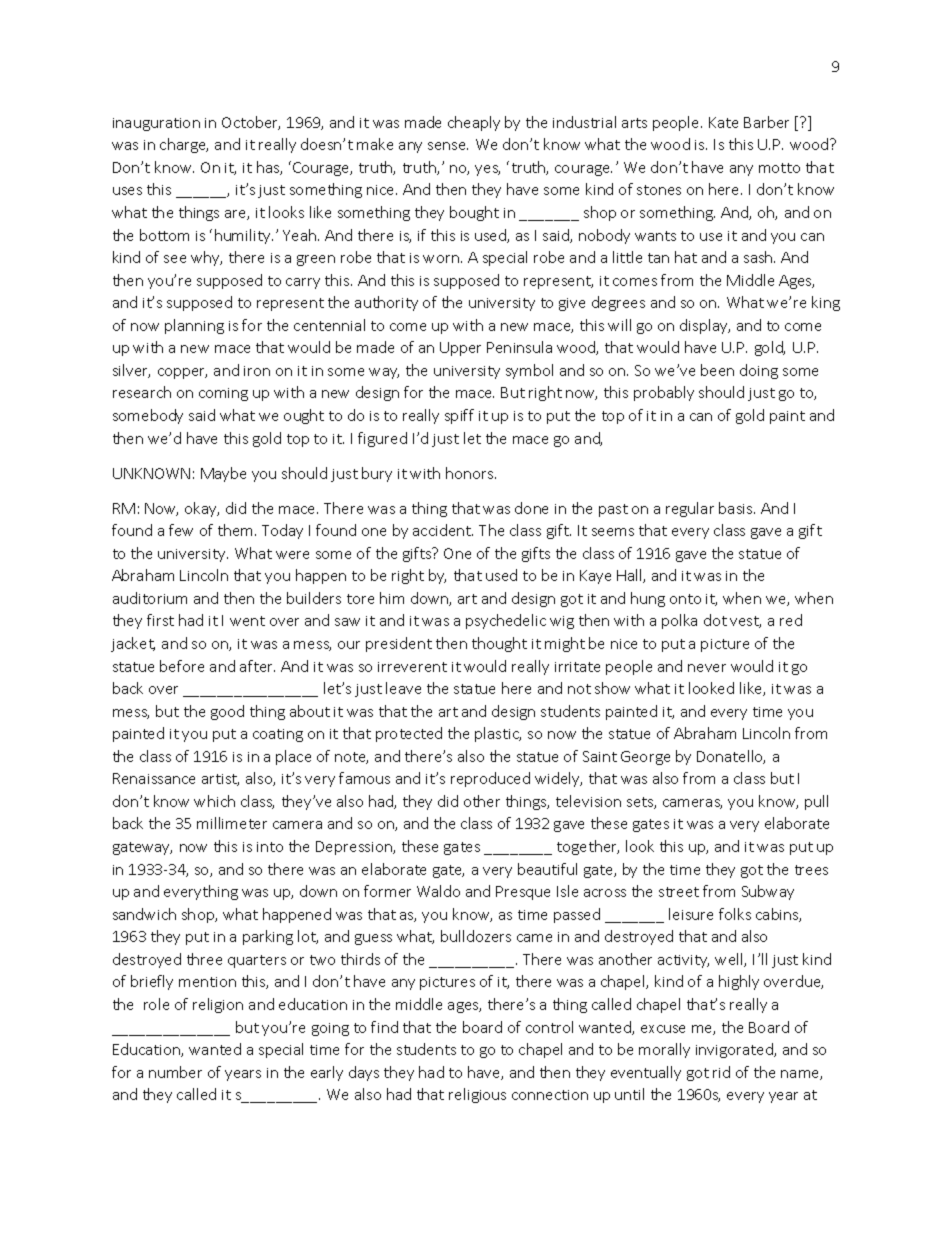 This screenshot has width=952, height=1233. What do you see at coordinates (175, 1072) in the screenshot?
I see `number` at bounding box center [175, 1072].
